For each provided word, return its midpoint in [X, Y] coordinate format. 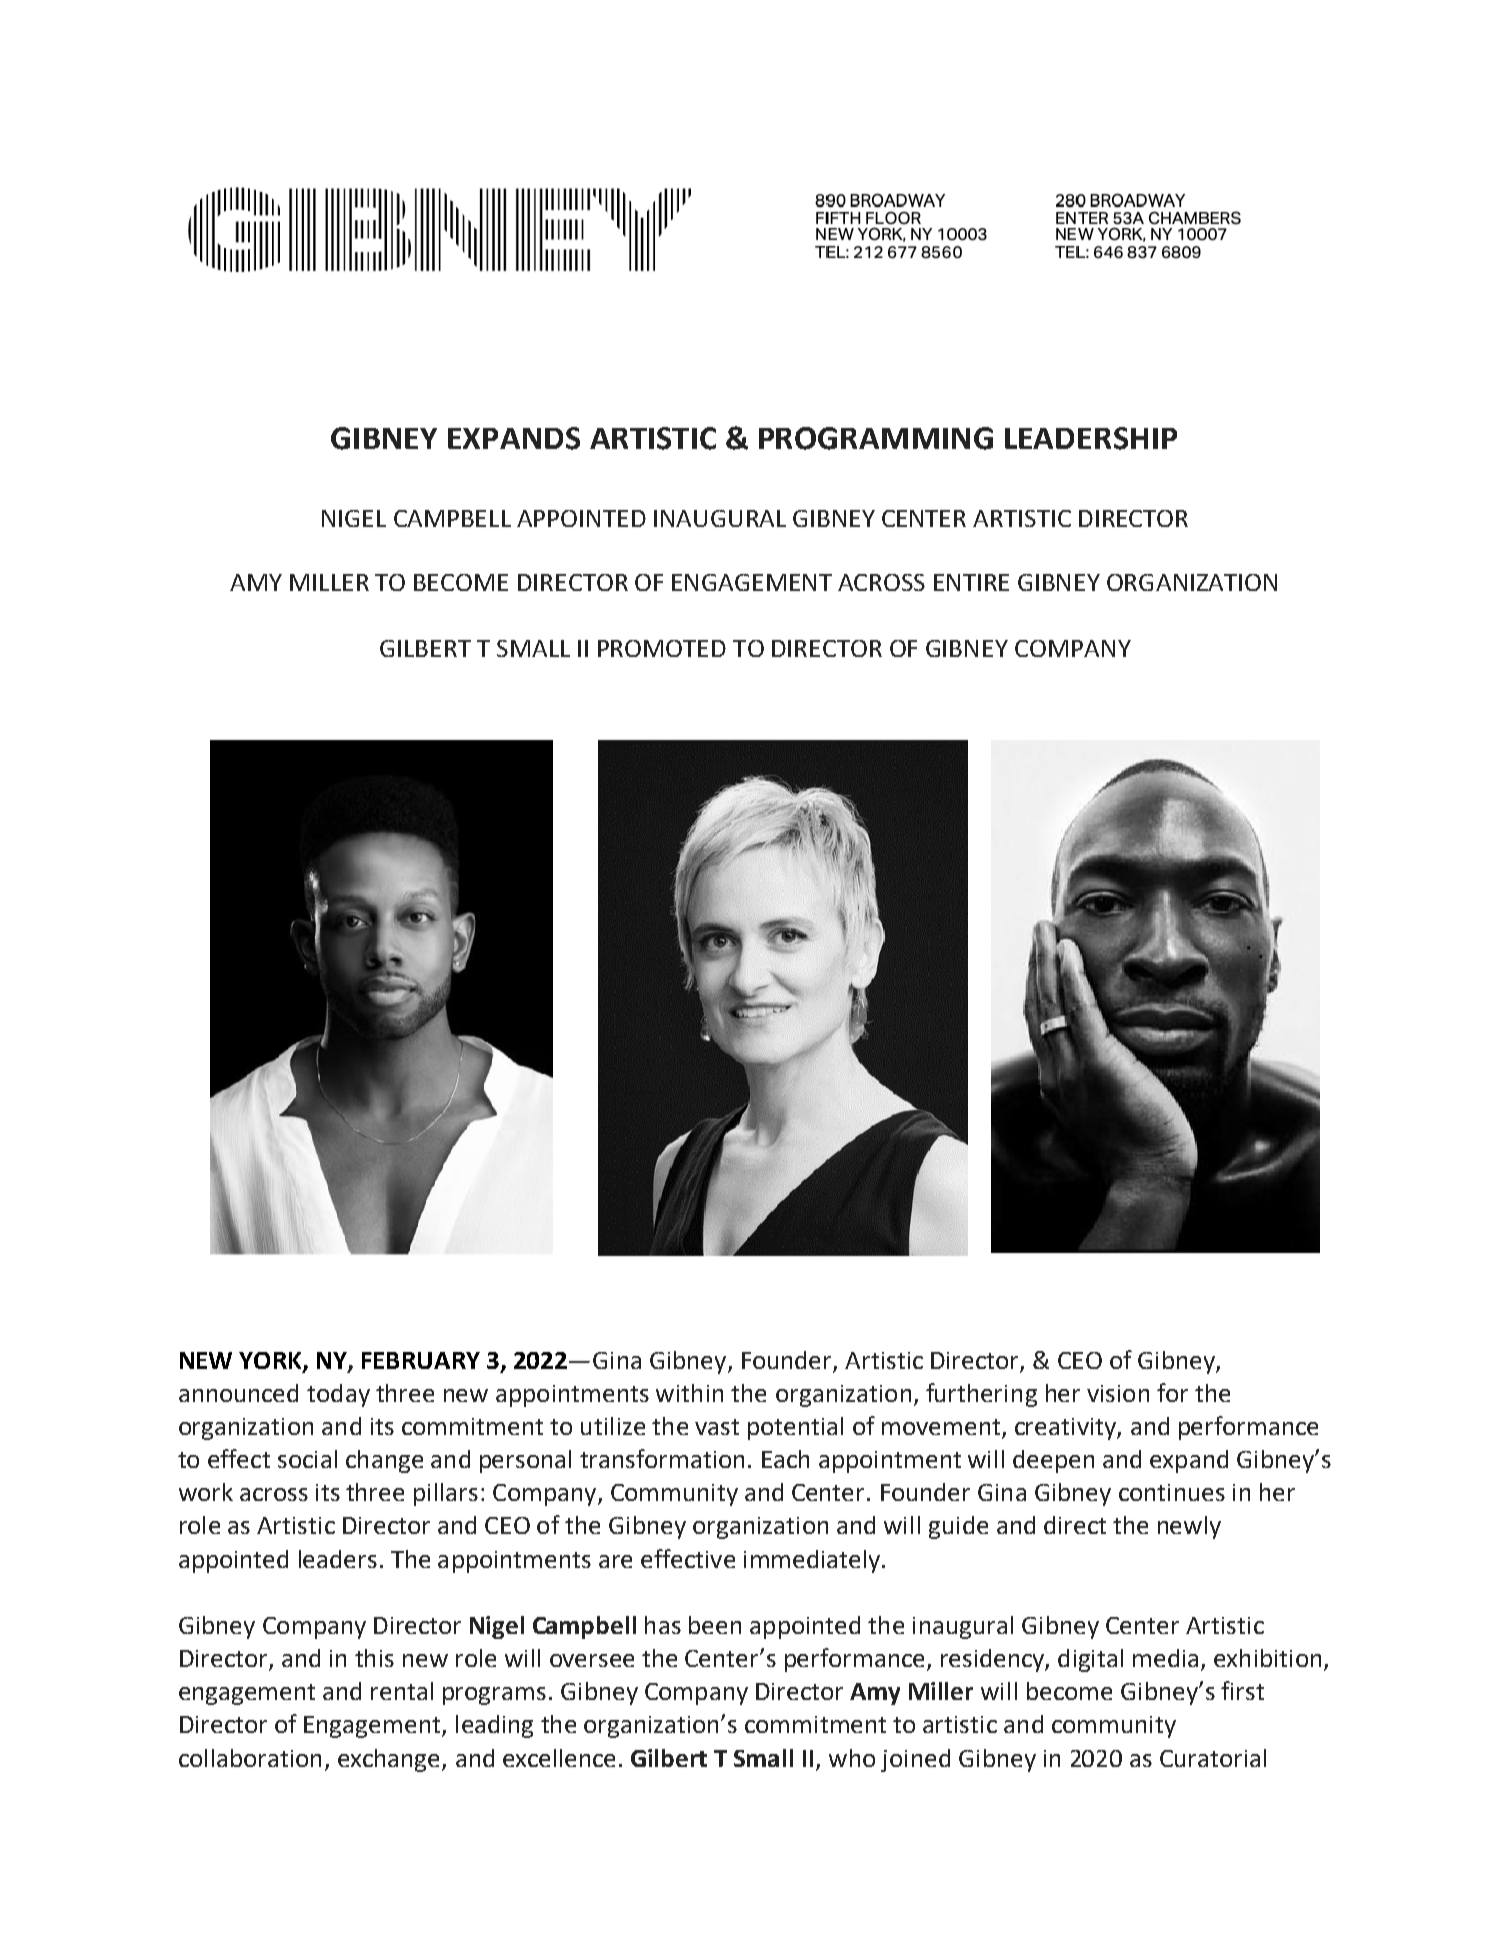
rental [402, 1691]
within [689, 1393]
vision [1118, 1393]
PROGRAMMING [876, 438]
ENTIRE [971, 582]
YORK [271, 1361]
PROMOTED [662, 648]
